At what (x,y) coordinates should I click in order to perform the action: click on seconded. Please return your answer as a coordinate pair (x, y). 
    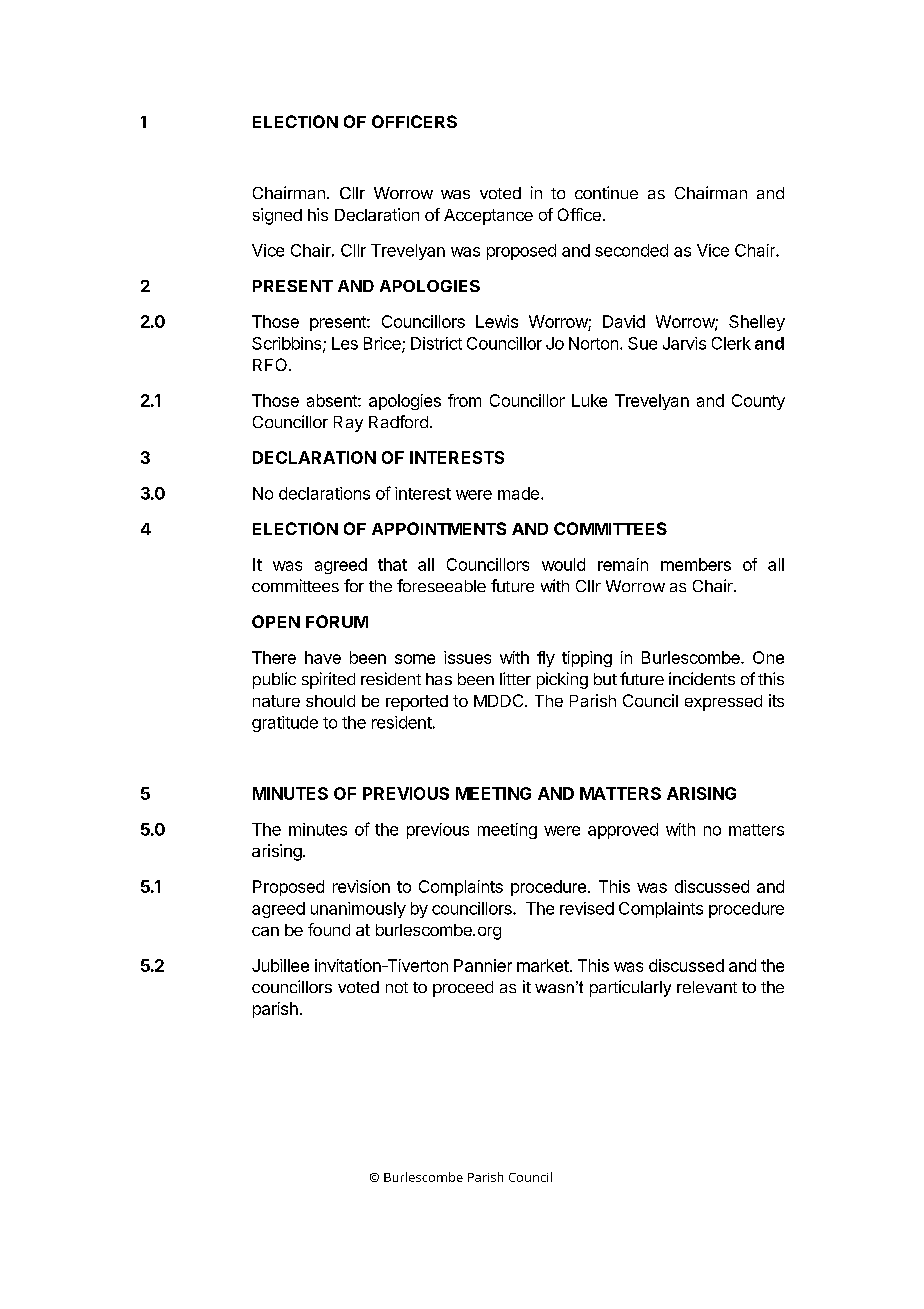
    Looking at the image, I should click on (631, 250).
